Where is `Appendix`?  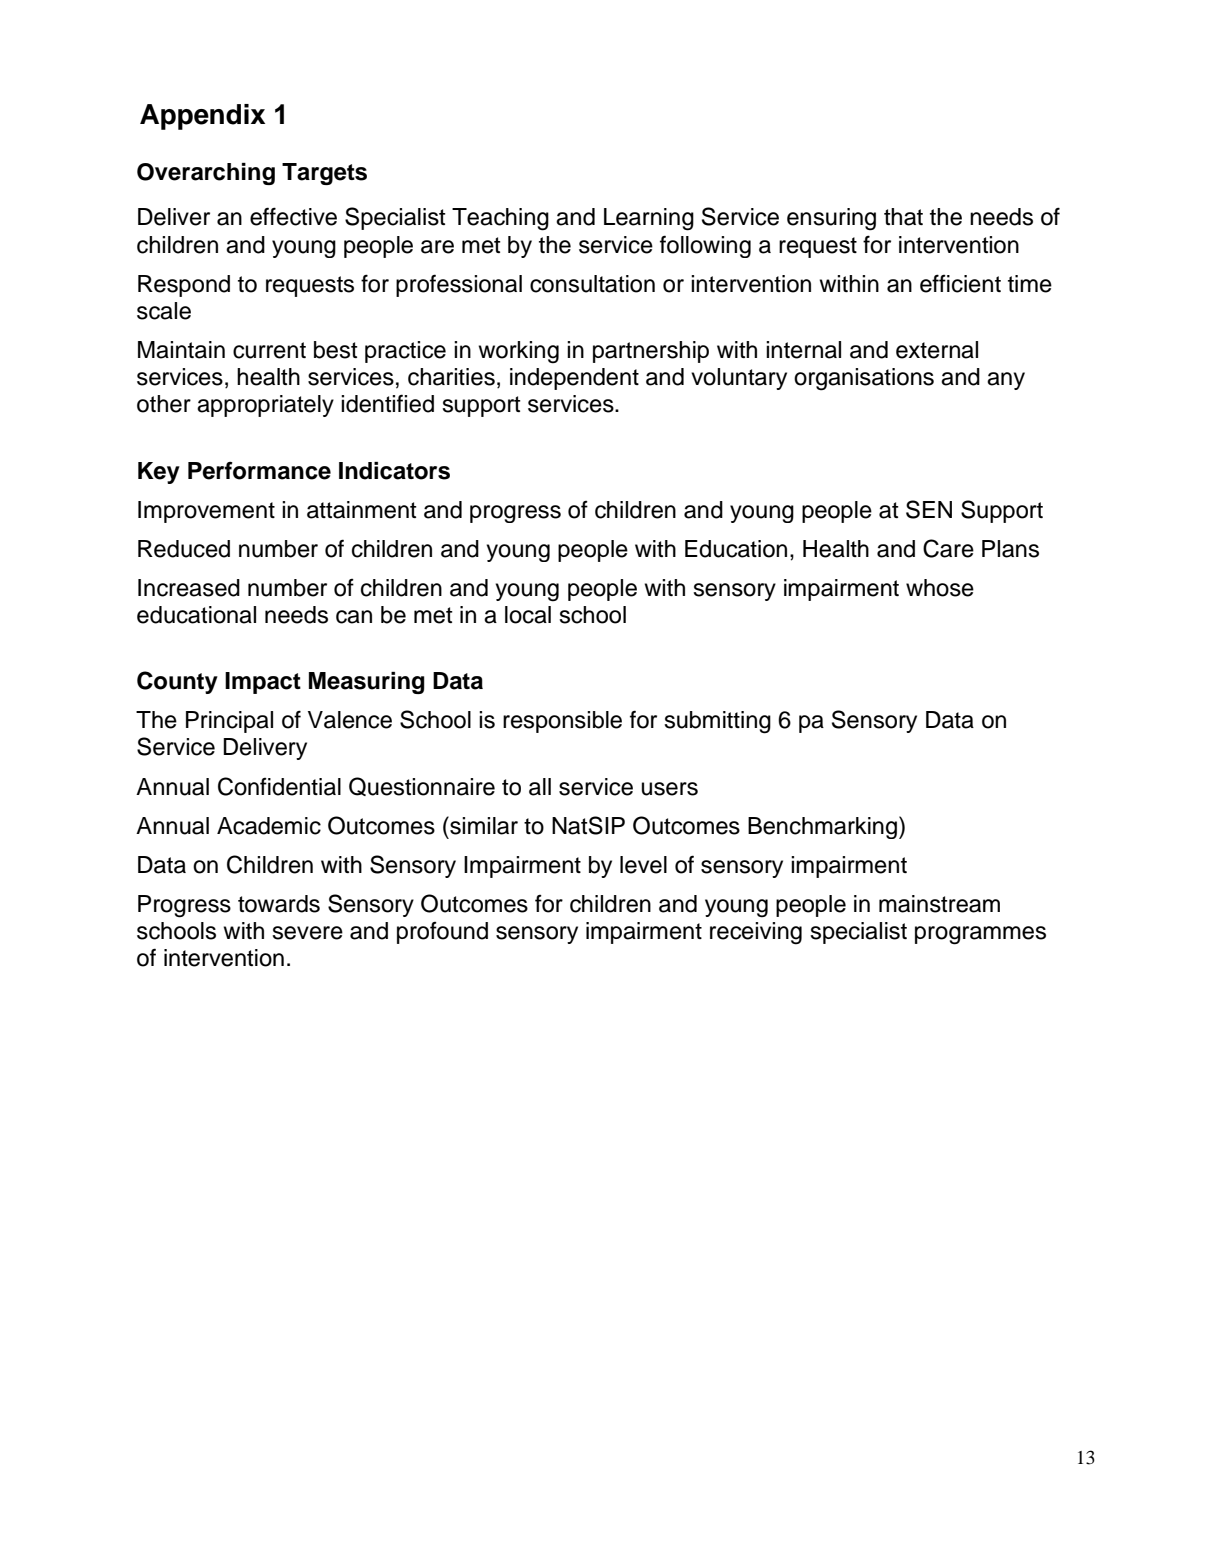 Appendix is located at coordinates (202, 117).
